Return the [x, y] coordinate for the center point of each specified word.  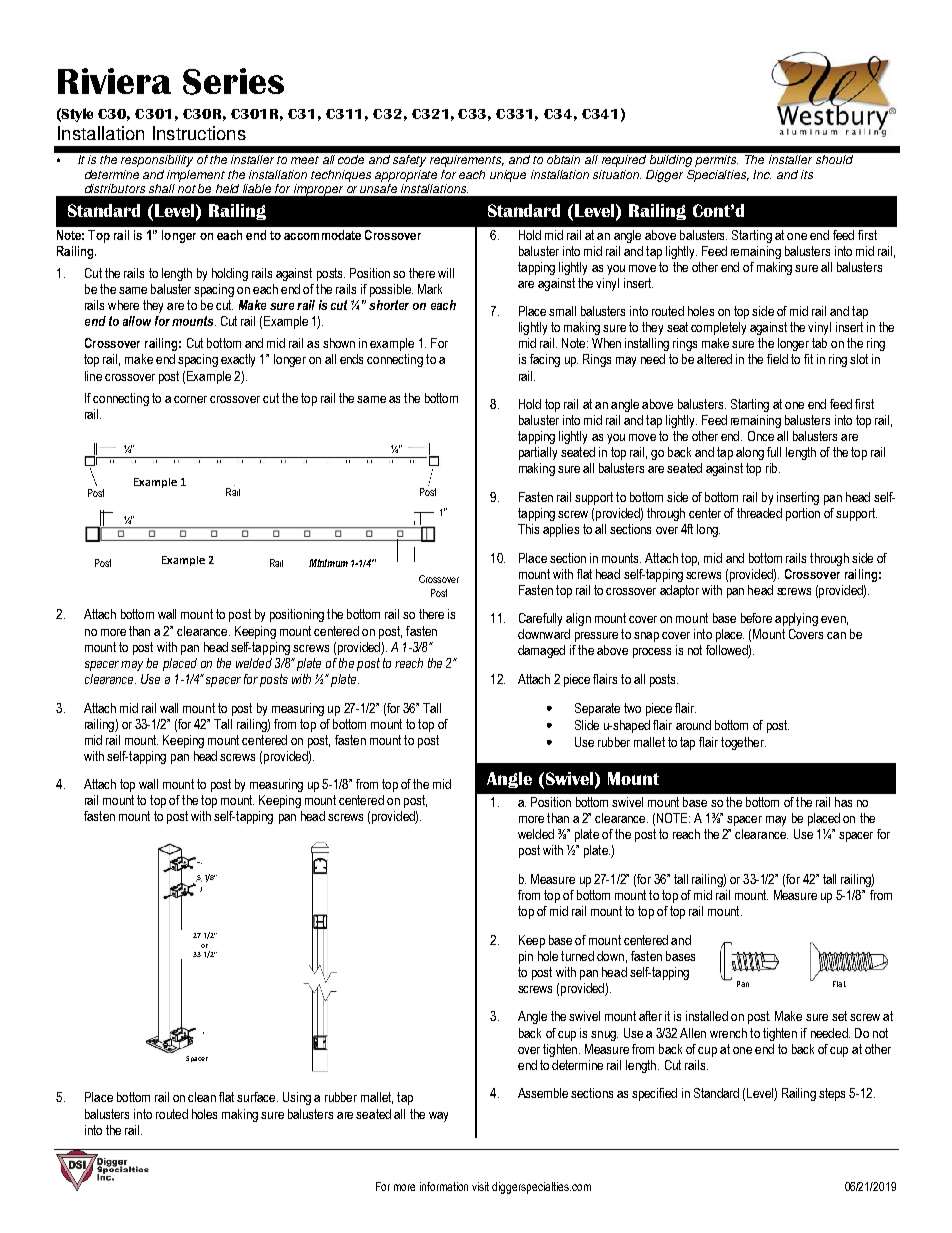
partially [538, 453]
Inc [762, 174]
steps [832, 1094]
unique [508, 176]
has [843, 802]
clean [202, 1097]
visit [480, 1186]
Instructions [199, 133]
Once [761, 436]
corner [190, 399]
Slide [587, 725]
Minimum [328, 563]
